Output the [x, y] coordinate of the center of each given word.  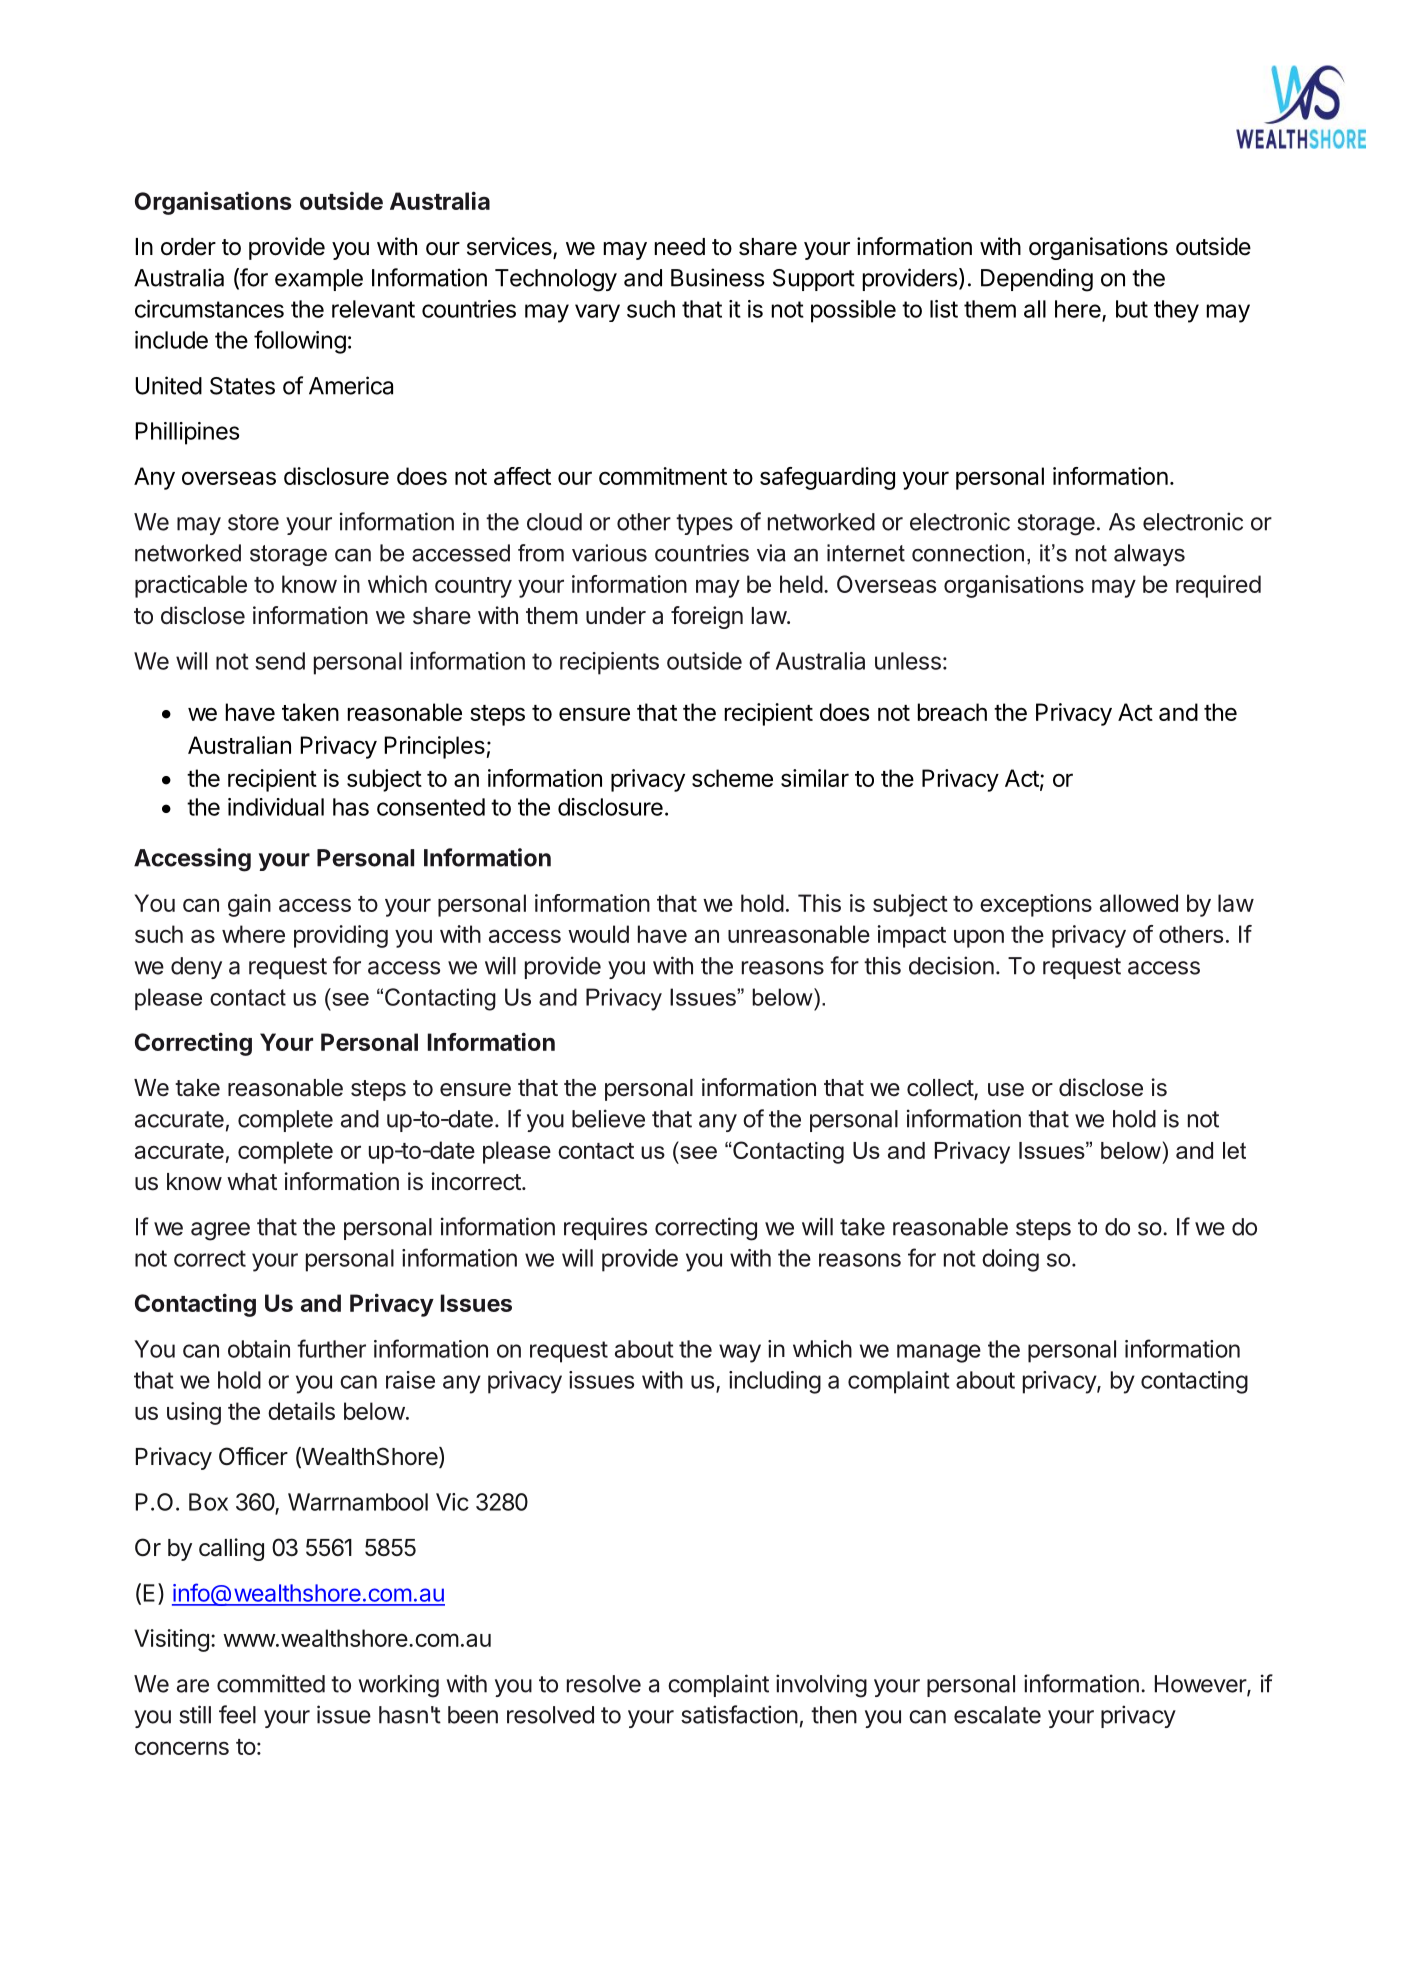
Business [717, 277]
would [598, 934]
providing [341, 936]
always [1149, 555]
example [319, 280]
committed [271, 1683]
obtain [259, 1349]
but [1132, 309]
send [280, 661]
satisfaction [739, 1714]
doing [1010, 1260]
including [775, 1382]
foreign [707, 617]
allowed [1139, 903]
